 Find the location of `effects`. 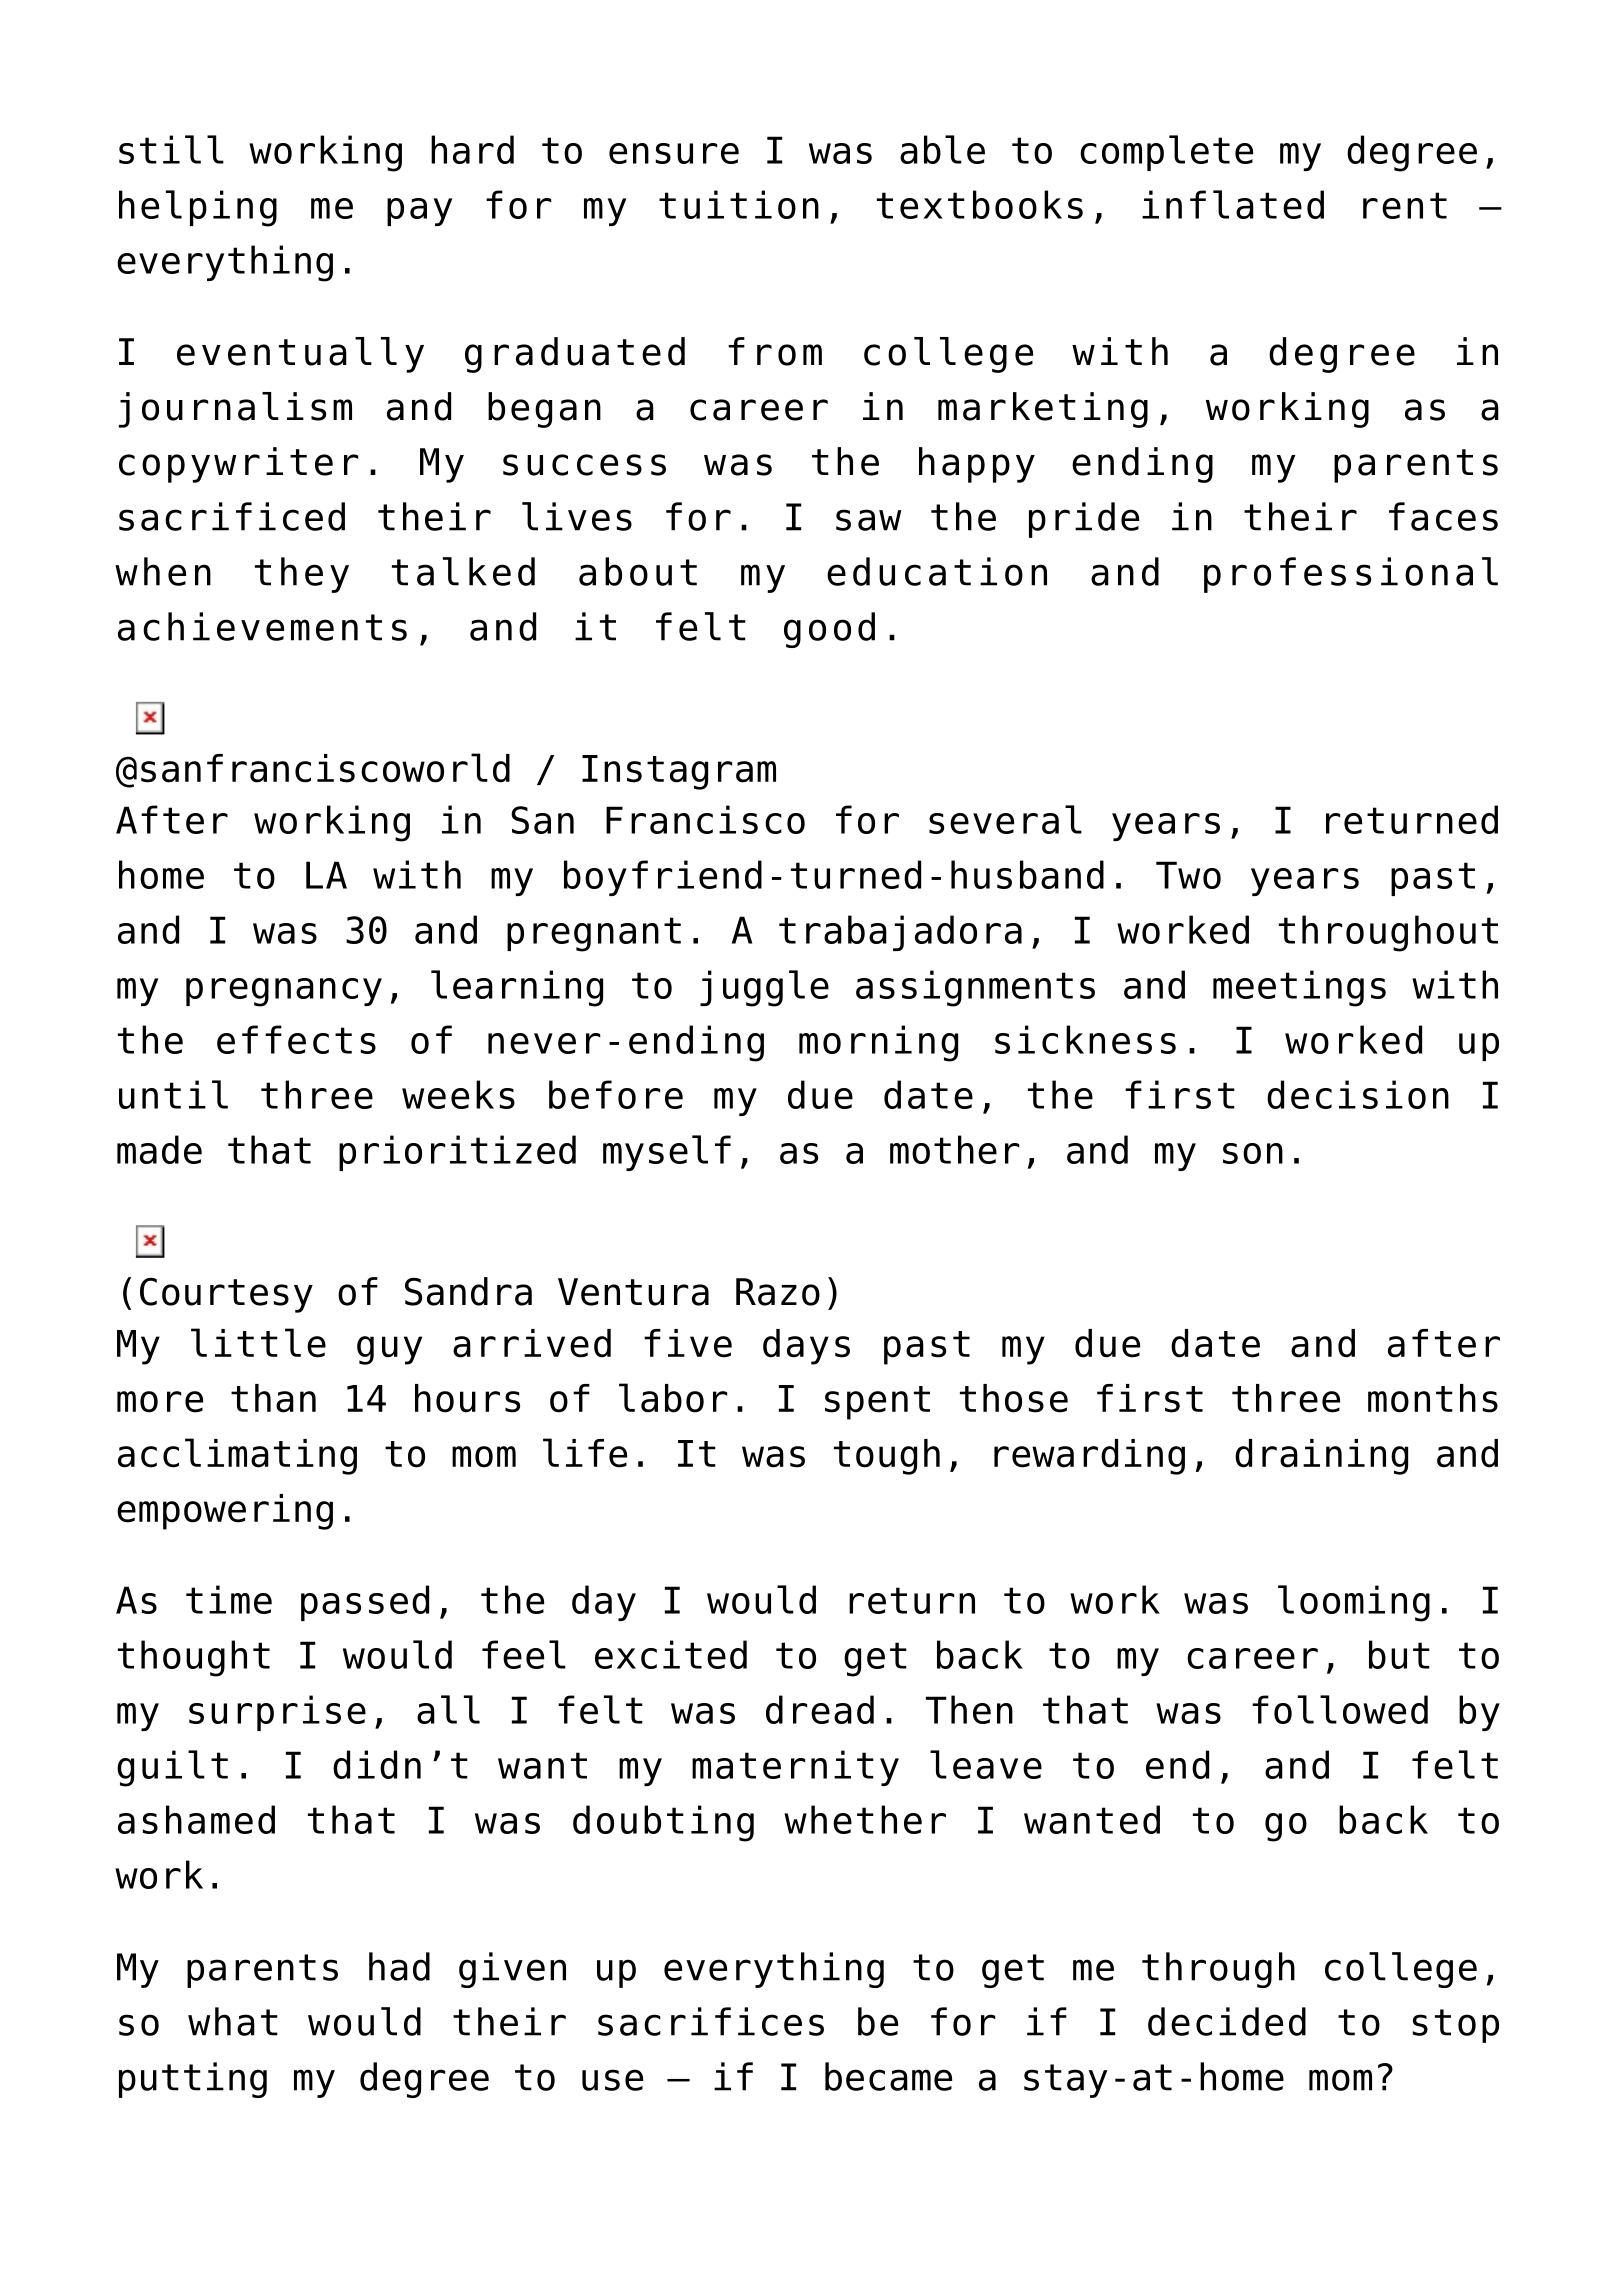

effects is located at coordinates (296, 1039).
